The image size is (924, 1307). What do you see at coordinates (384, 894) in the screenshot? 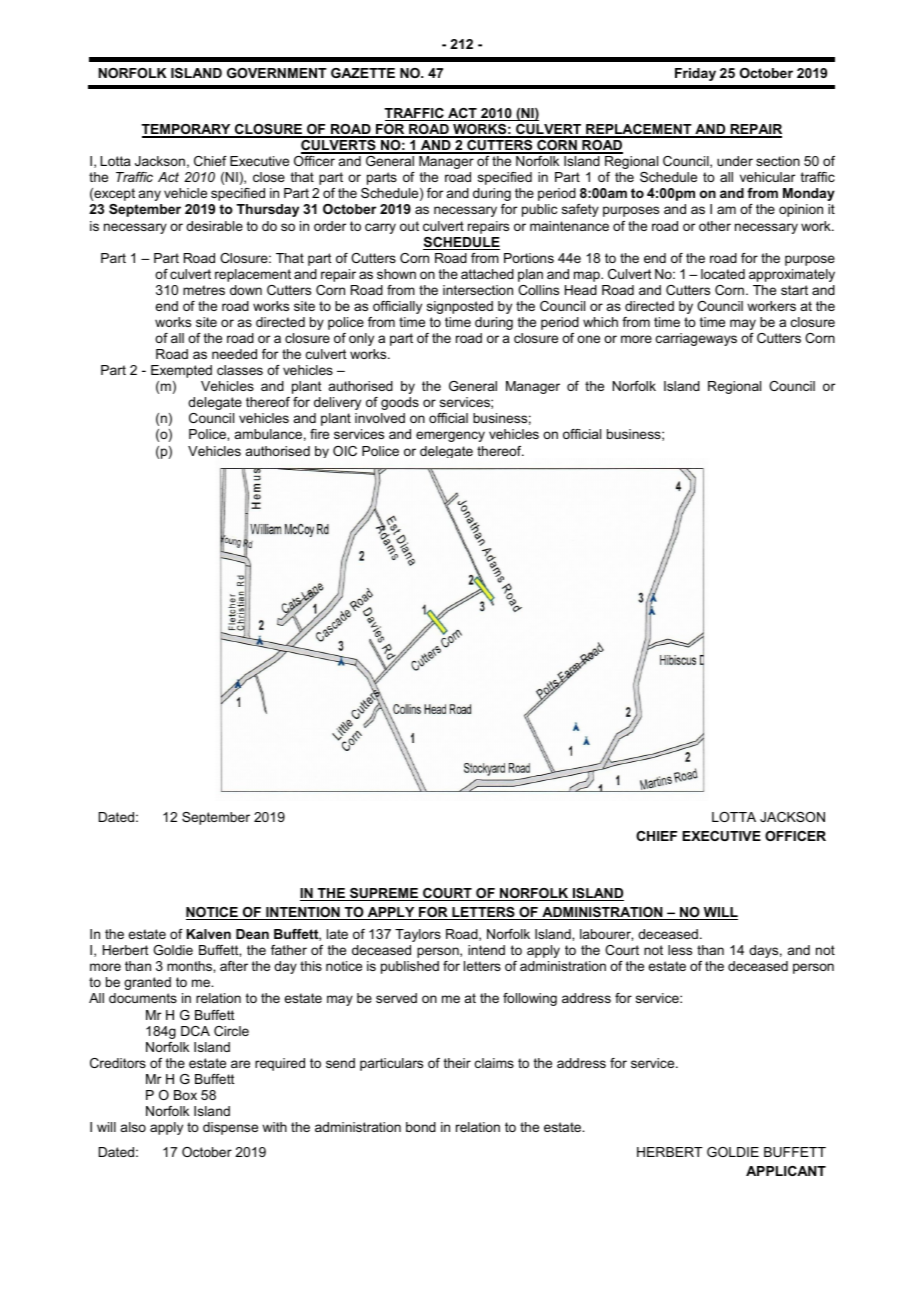
I see `SUPREME` at bounding box center [384, 894].
